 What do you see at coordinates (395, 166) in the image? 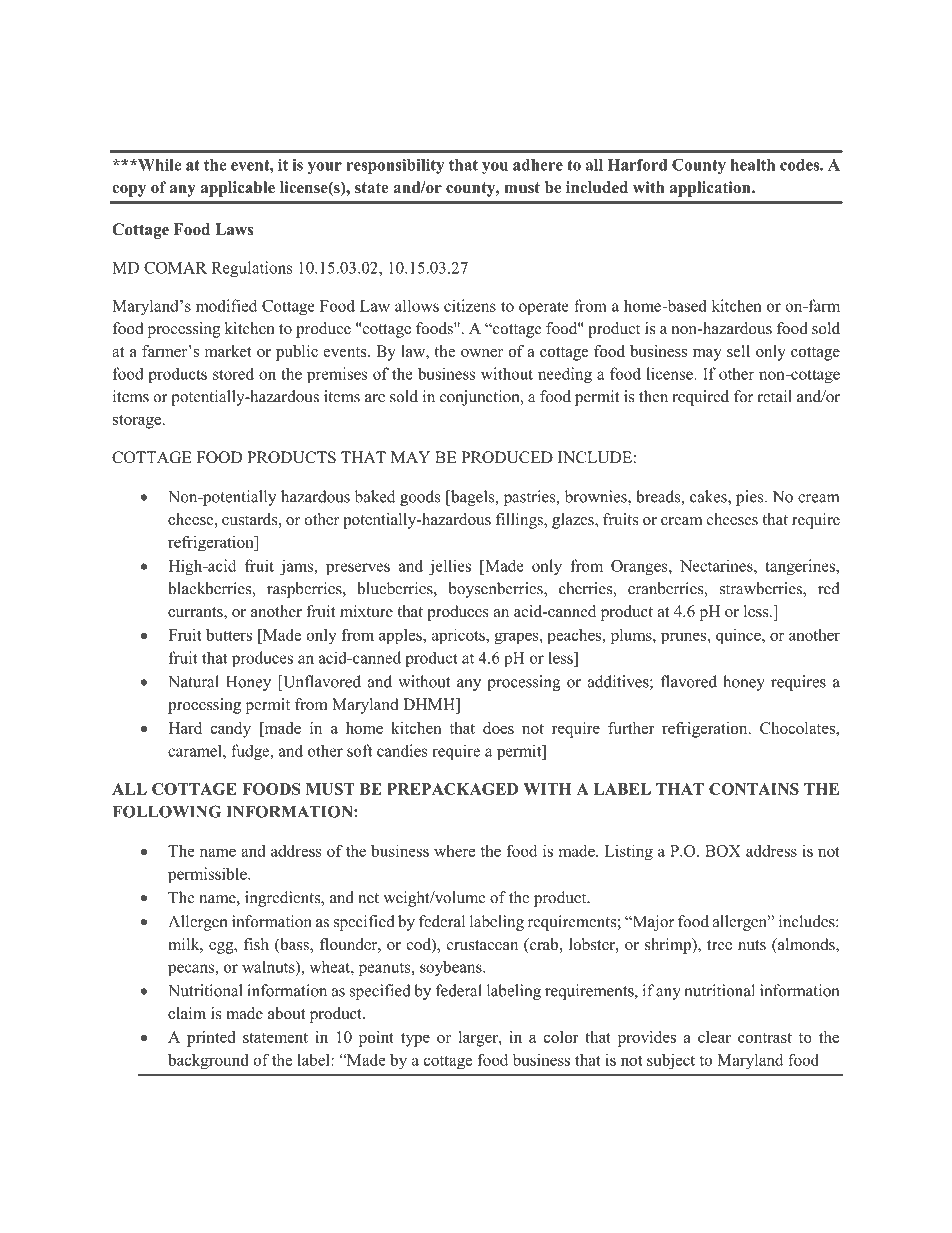
I see `responsibility` at bounding box center [395, 166].
